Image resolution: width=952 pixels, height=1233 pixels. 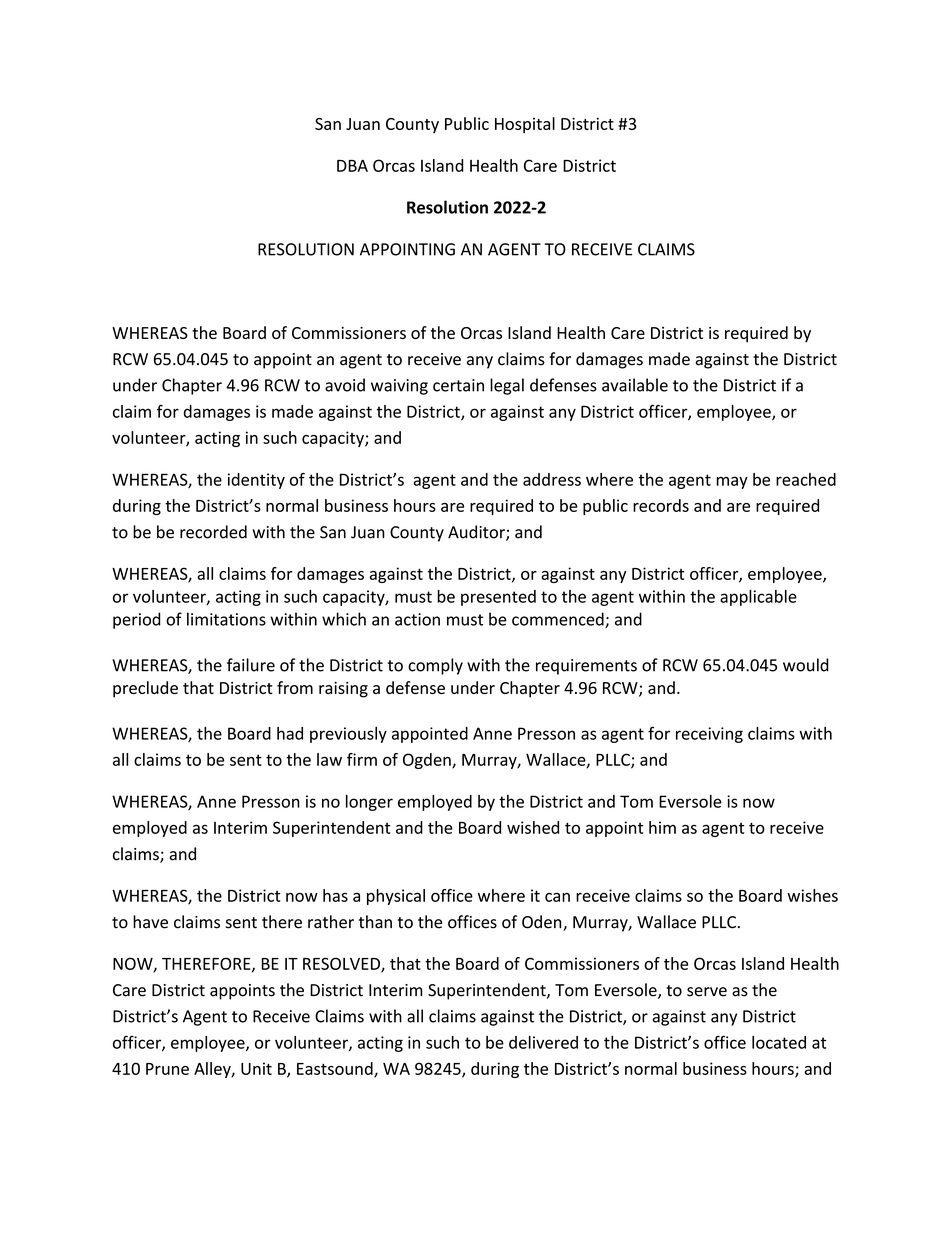 What do you see at coordinates (226, 619) in the page?
I see `limitations` at bounding box center [226, 619].
